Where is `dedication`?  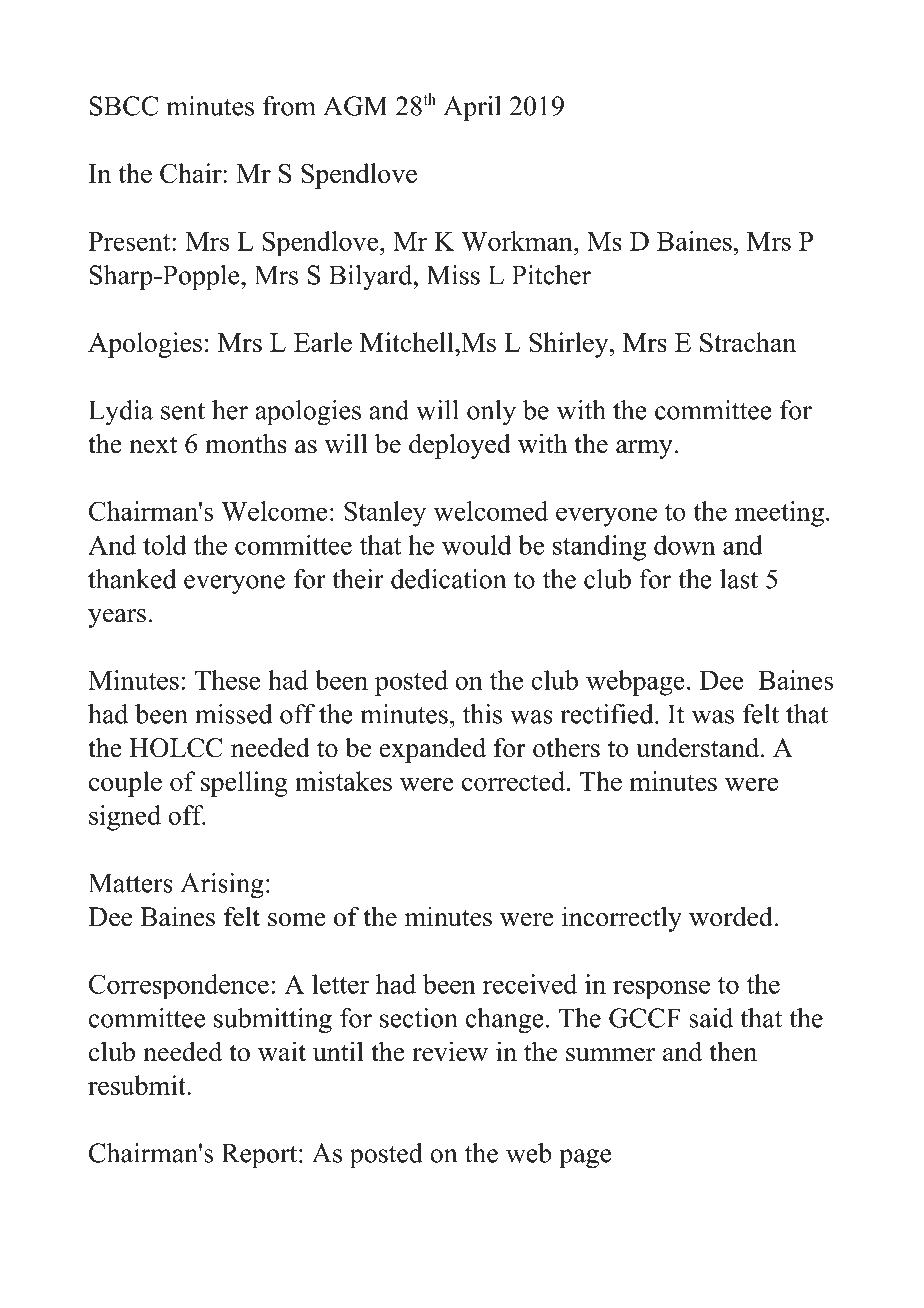
dedication is located at coordinates (448, 579).
